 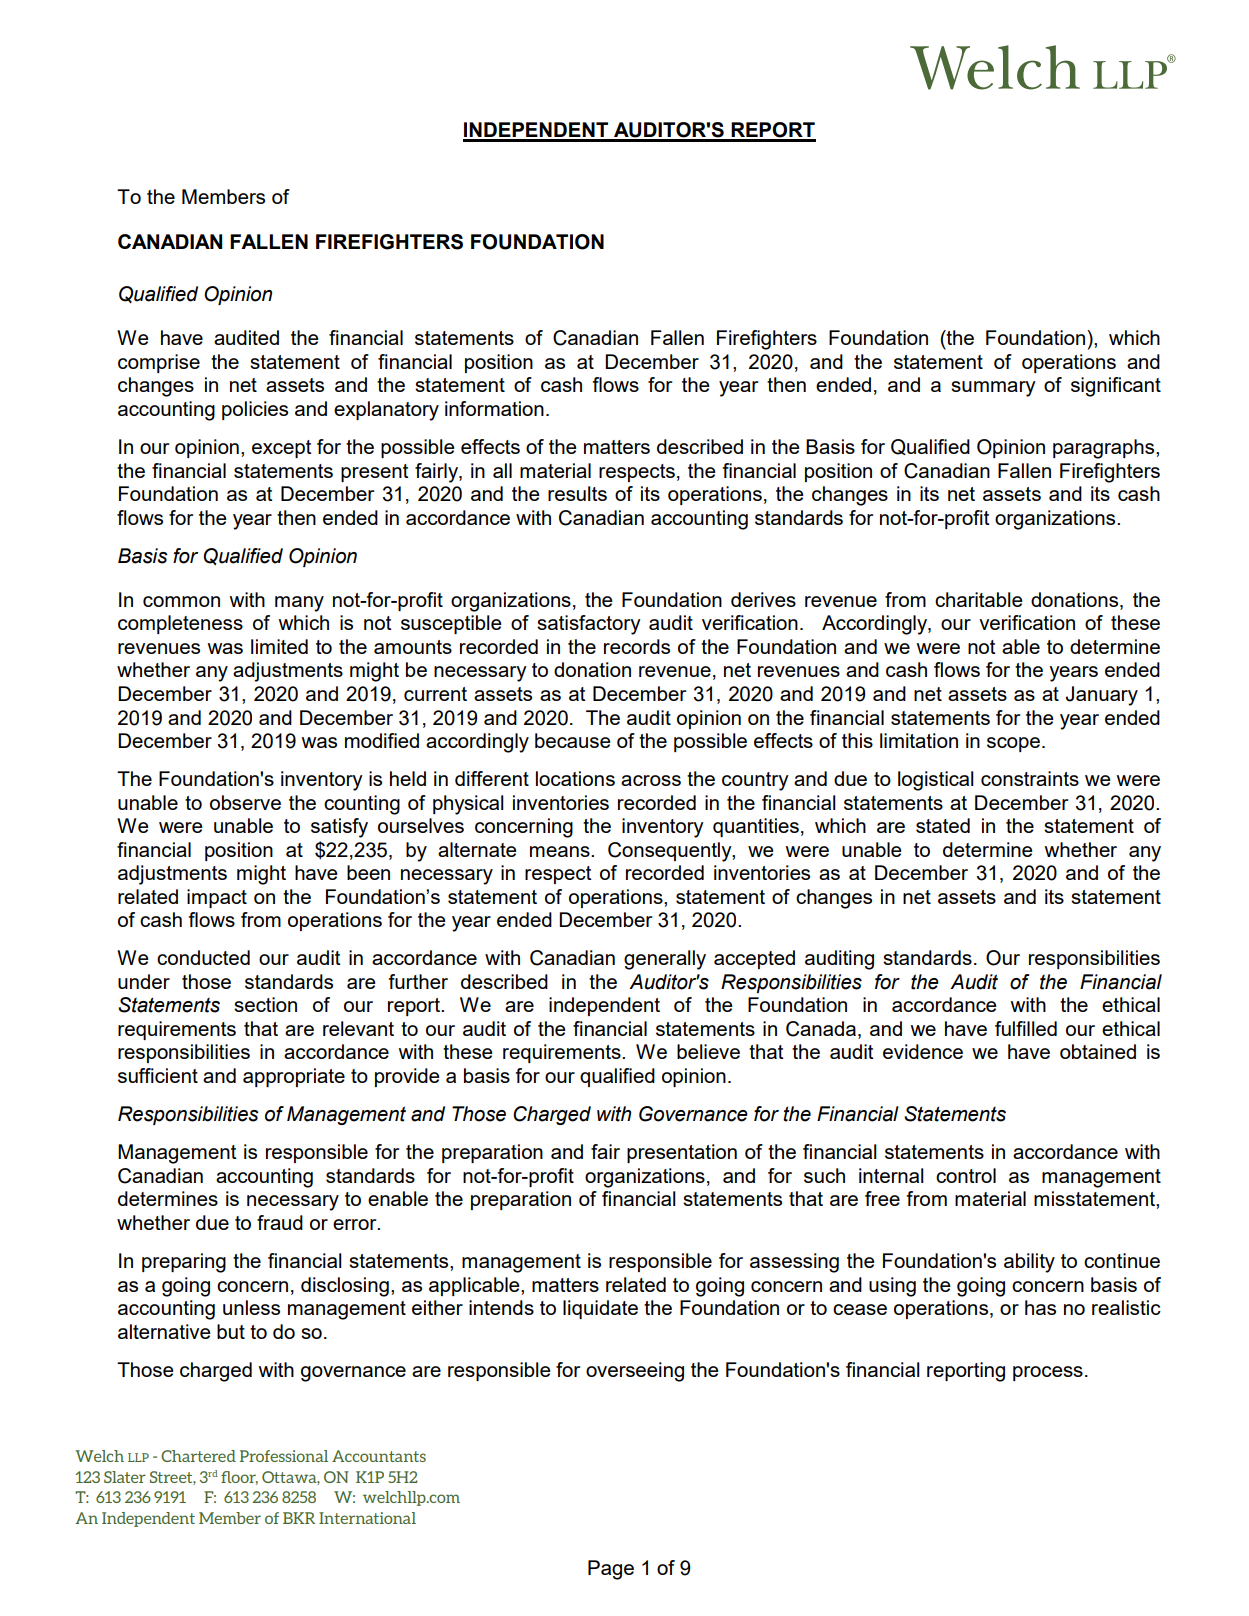 I want to click on process, so click(x=1048, y=1373).
